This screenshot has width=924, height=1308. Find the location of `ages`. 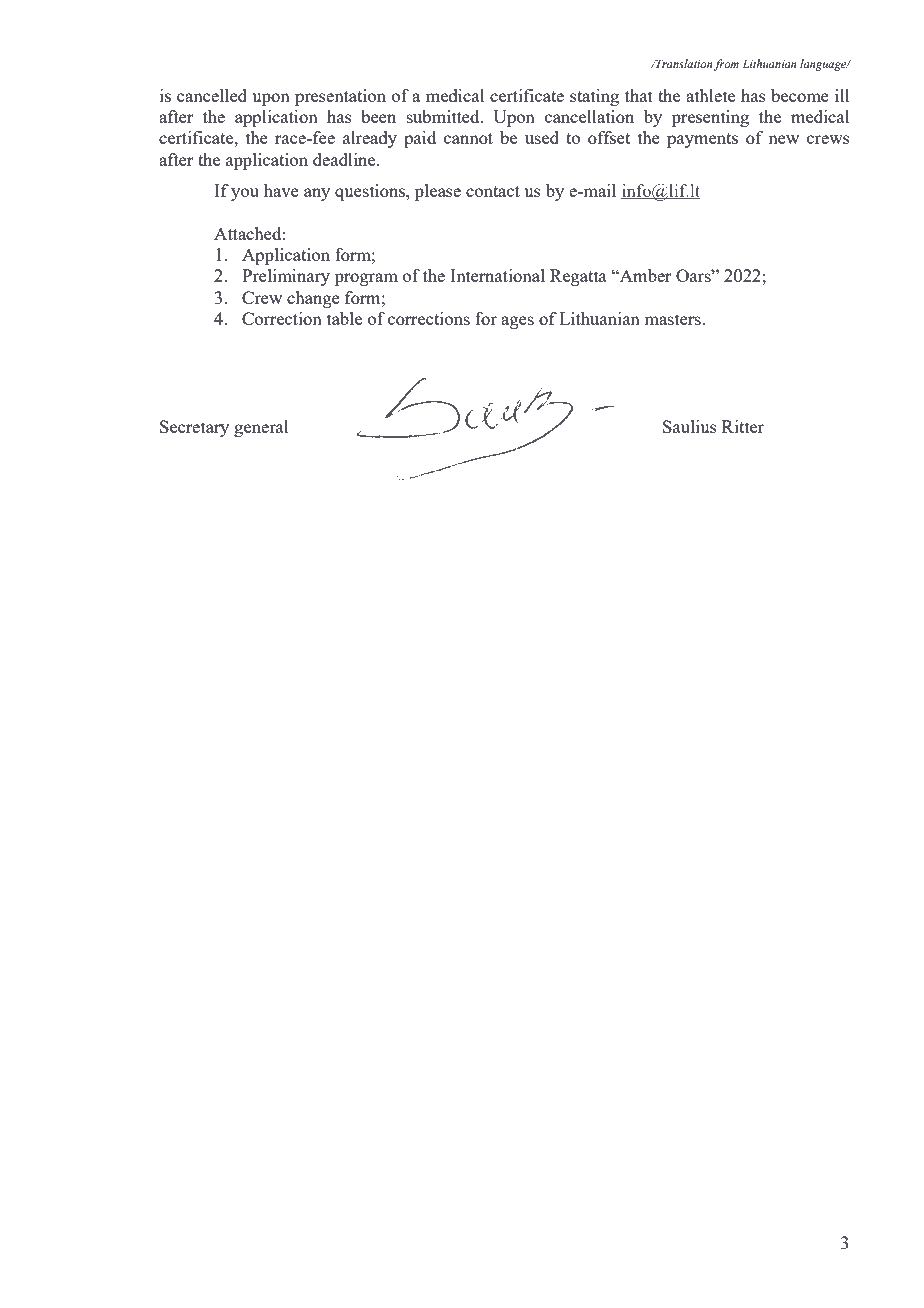

ages is located at coordinates (517, 322).
